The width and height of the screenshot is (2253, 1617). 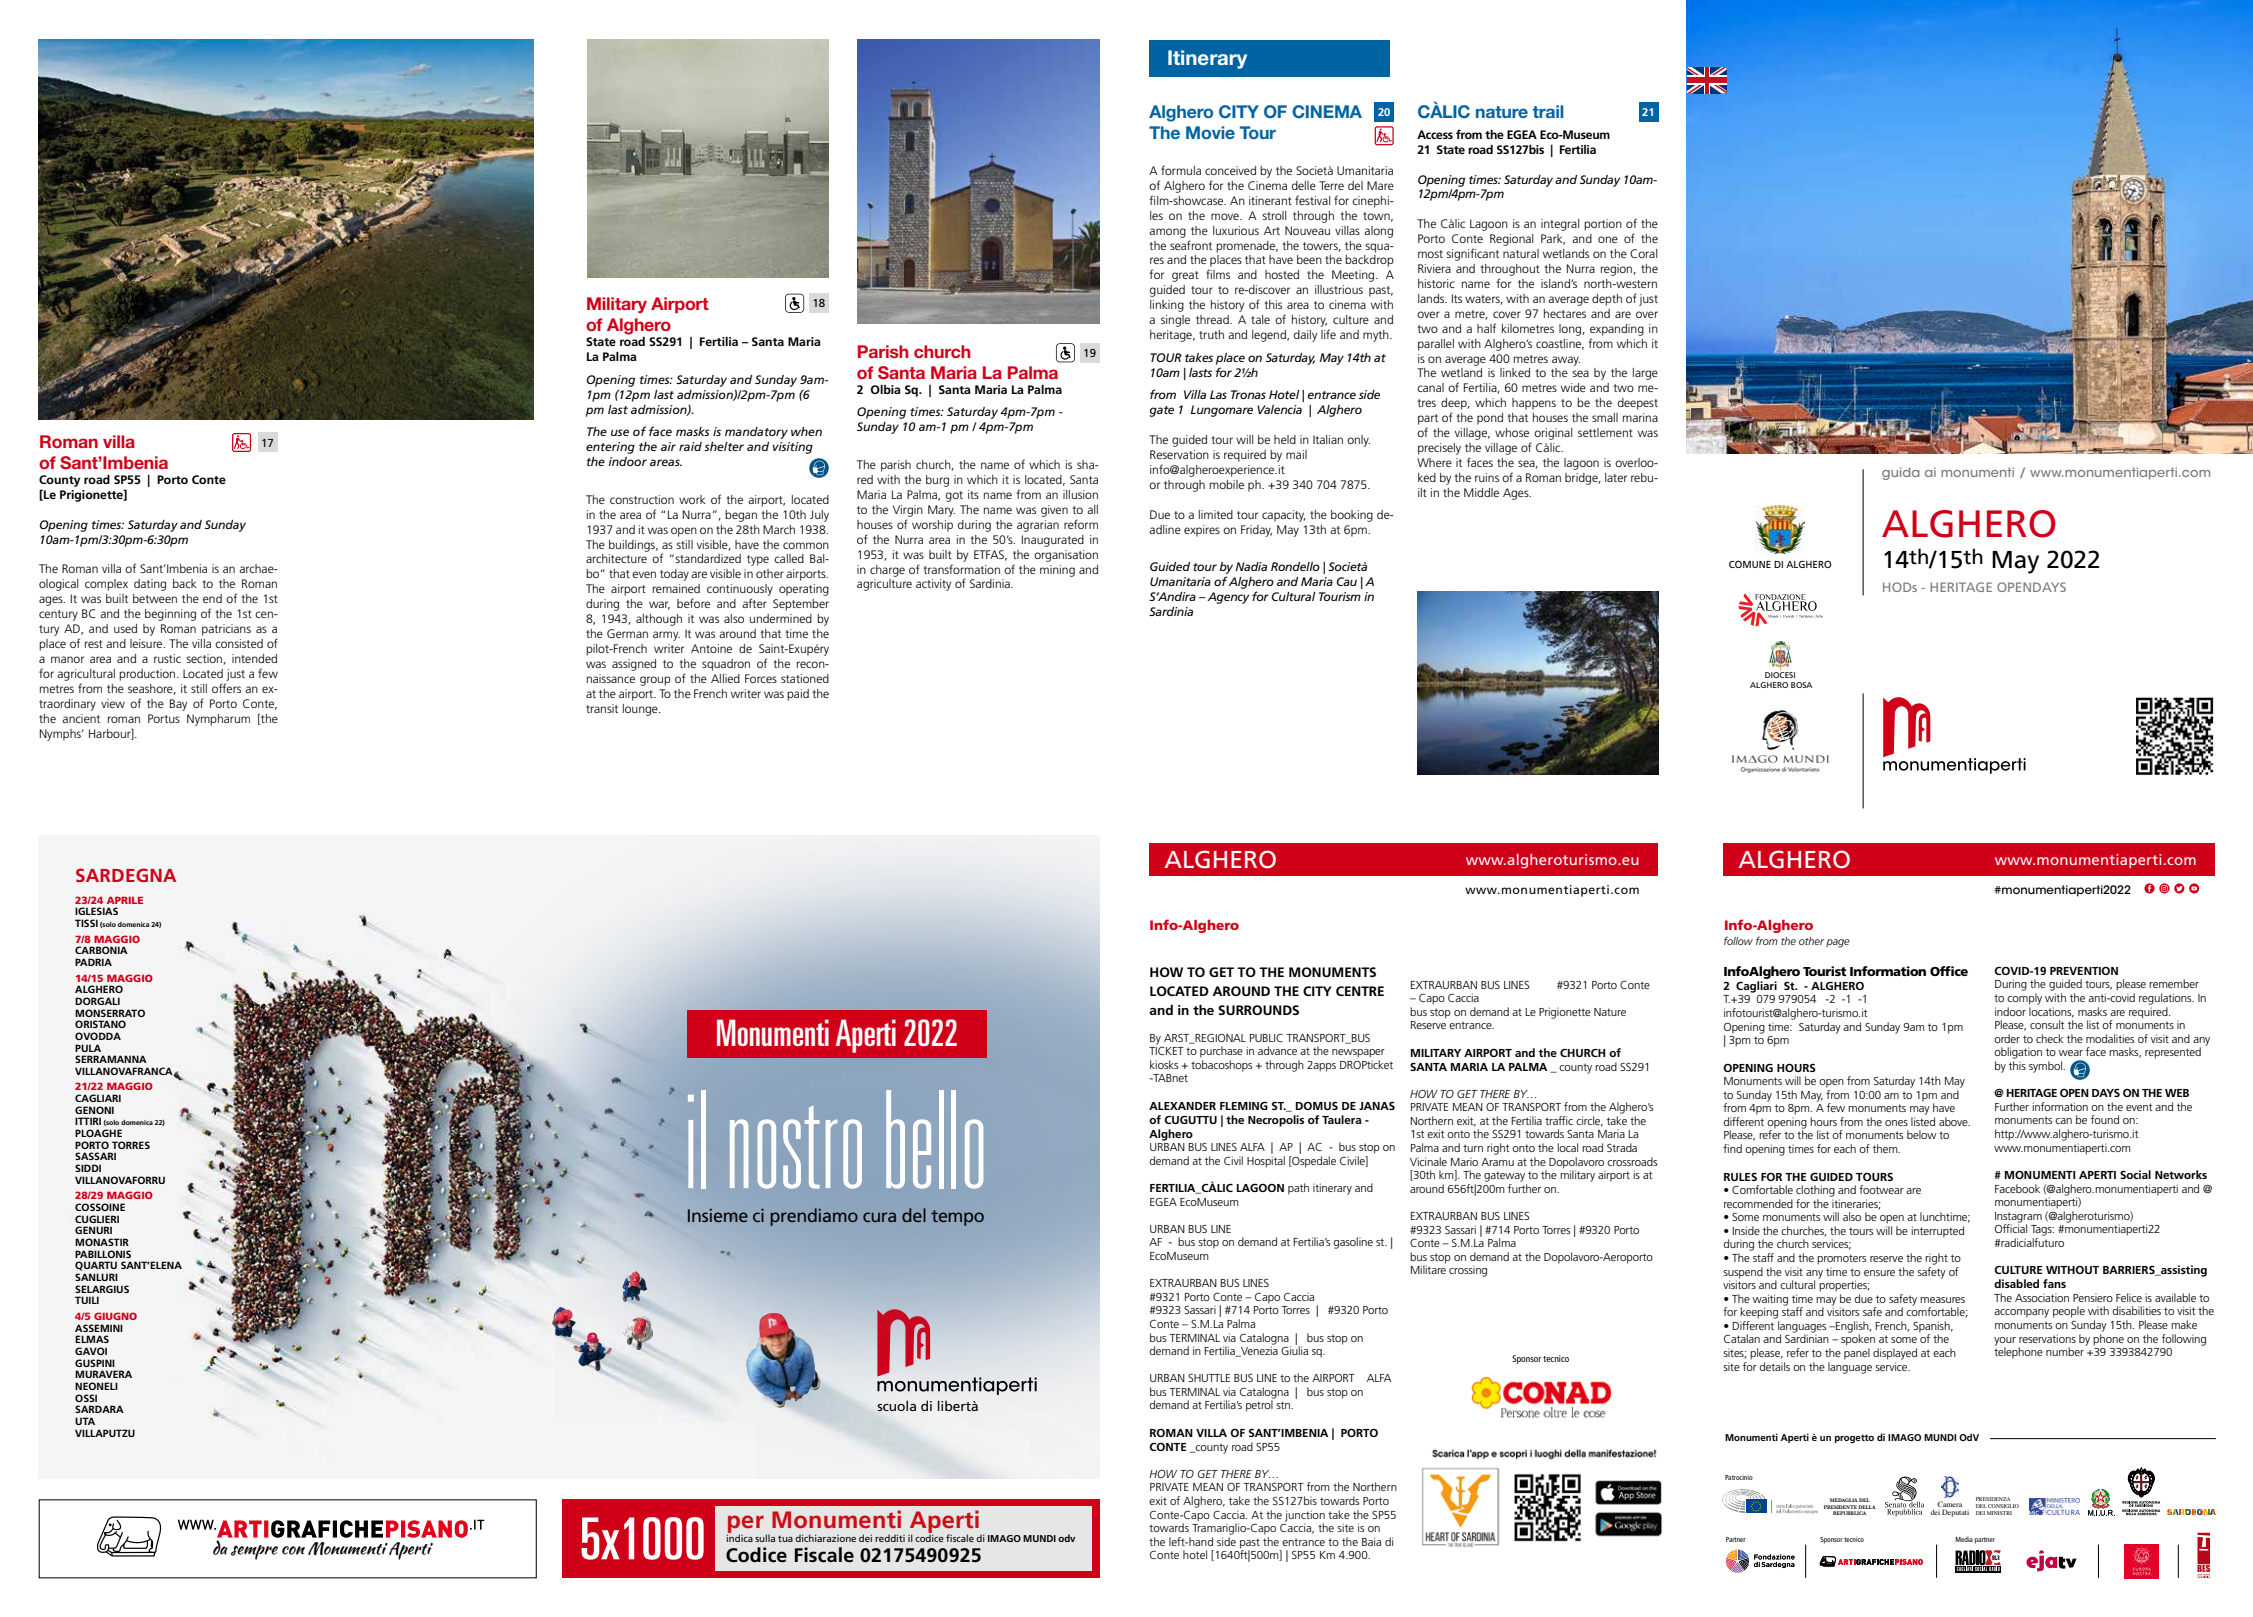 I want to click on Bay, so click(x=178, y=705).
